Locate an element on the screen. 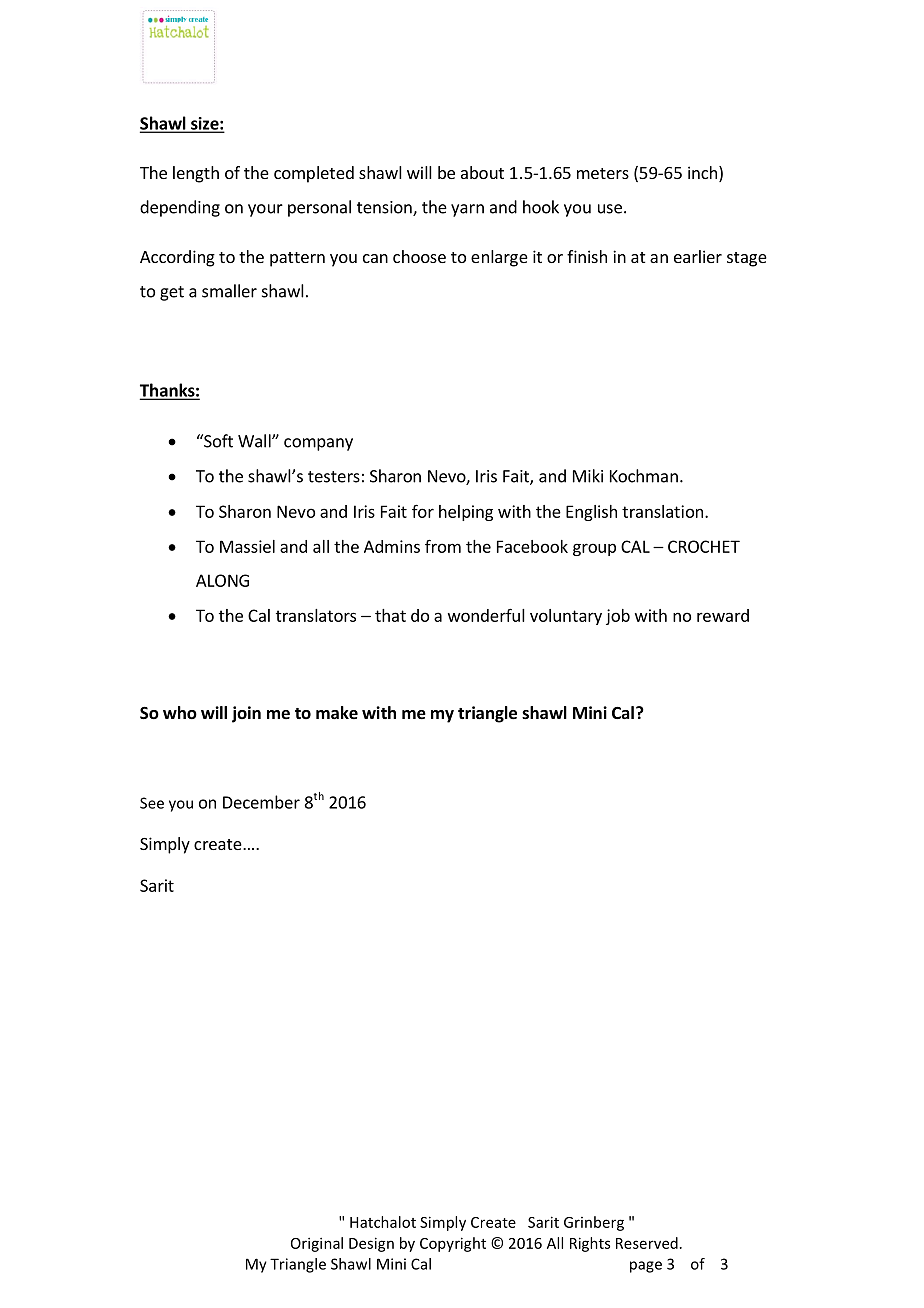 This screenshot has height=1308, width=924. your is located at coordinates (265, 210).
